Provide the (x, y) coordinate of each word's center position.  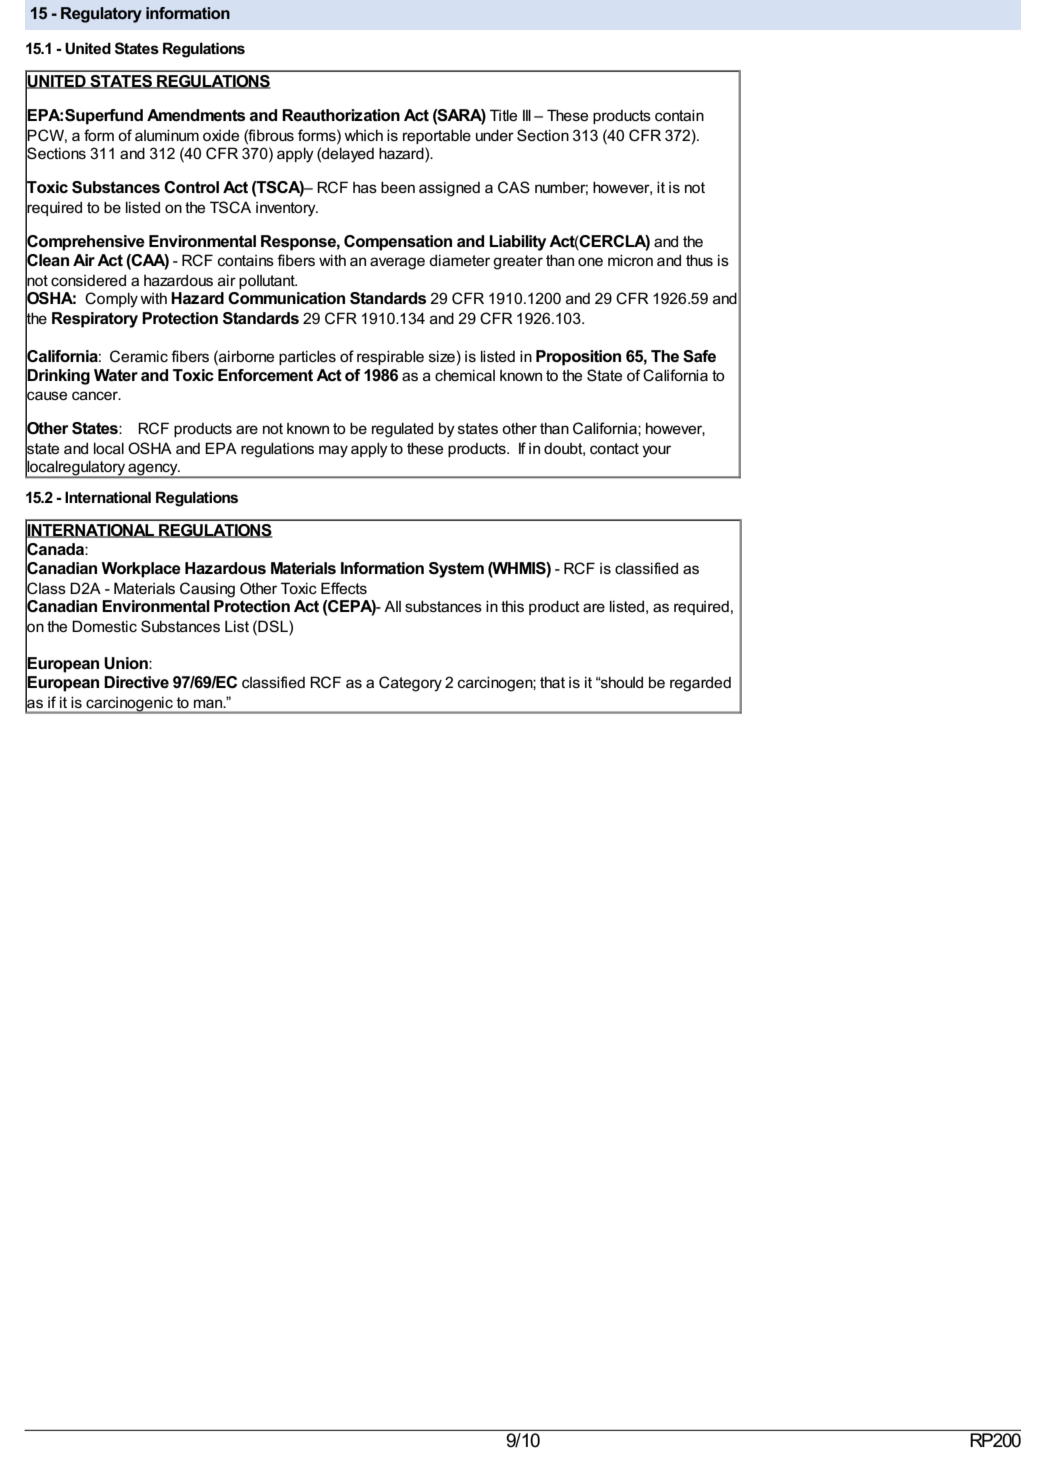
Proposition (578, 358)
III (527, 115)
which (363, 135)
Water (116, 375)
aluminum (167, 135)
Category (410, 684)
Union (127, 663)
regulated (402, 430)
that (552, 682)
